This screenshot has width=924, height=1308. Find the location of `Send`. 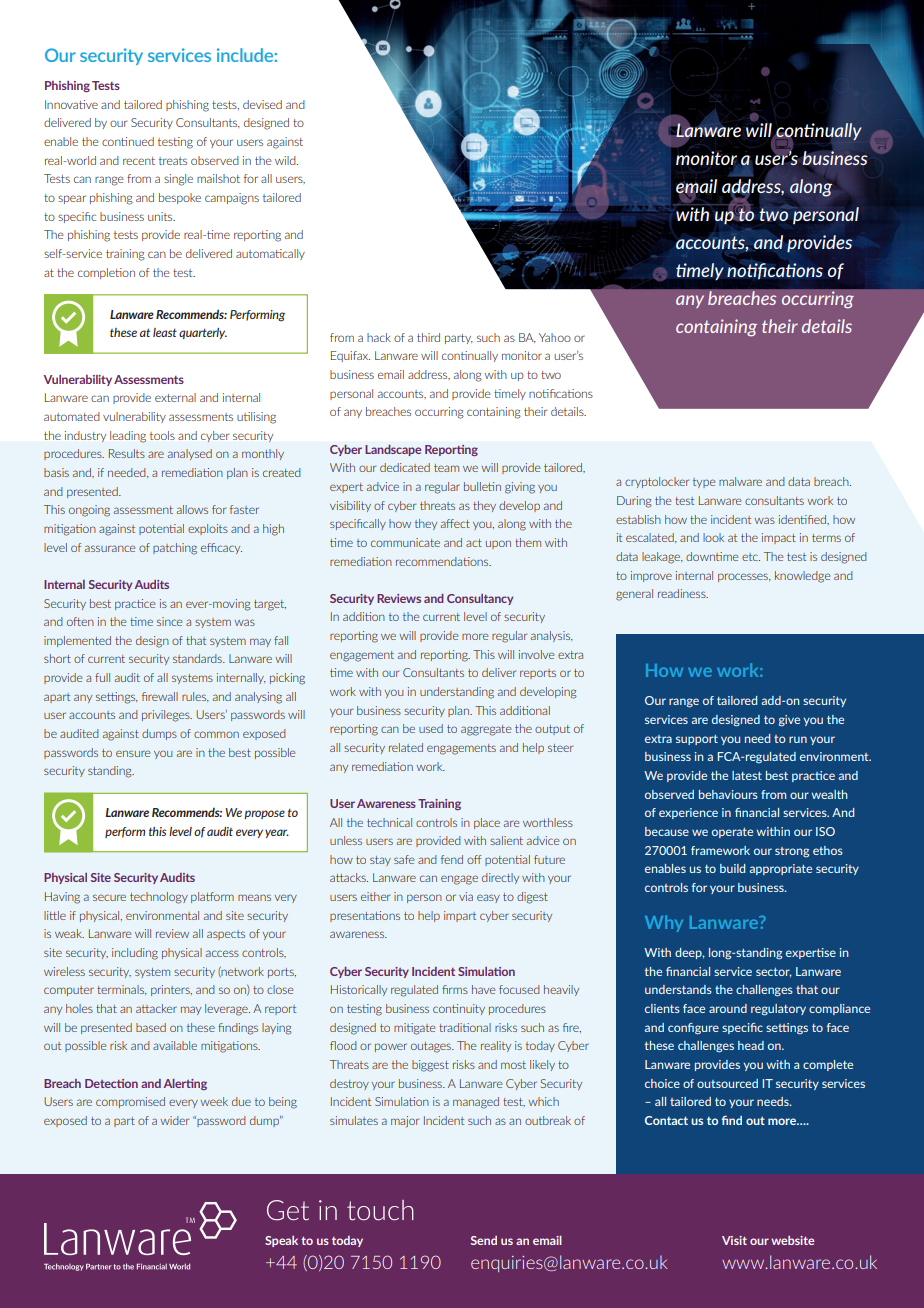

Send is located at coordinates (484, 1240).
